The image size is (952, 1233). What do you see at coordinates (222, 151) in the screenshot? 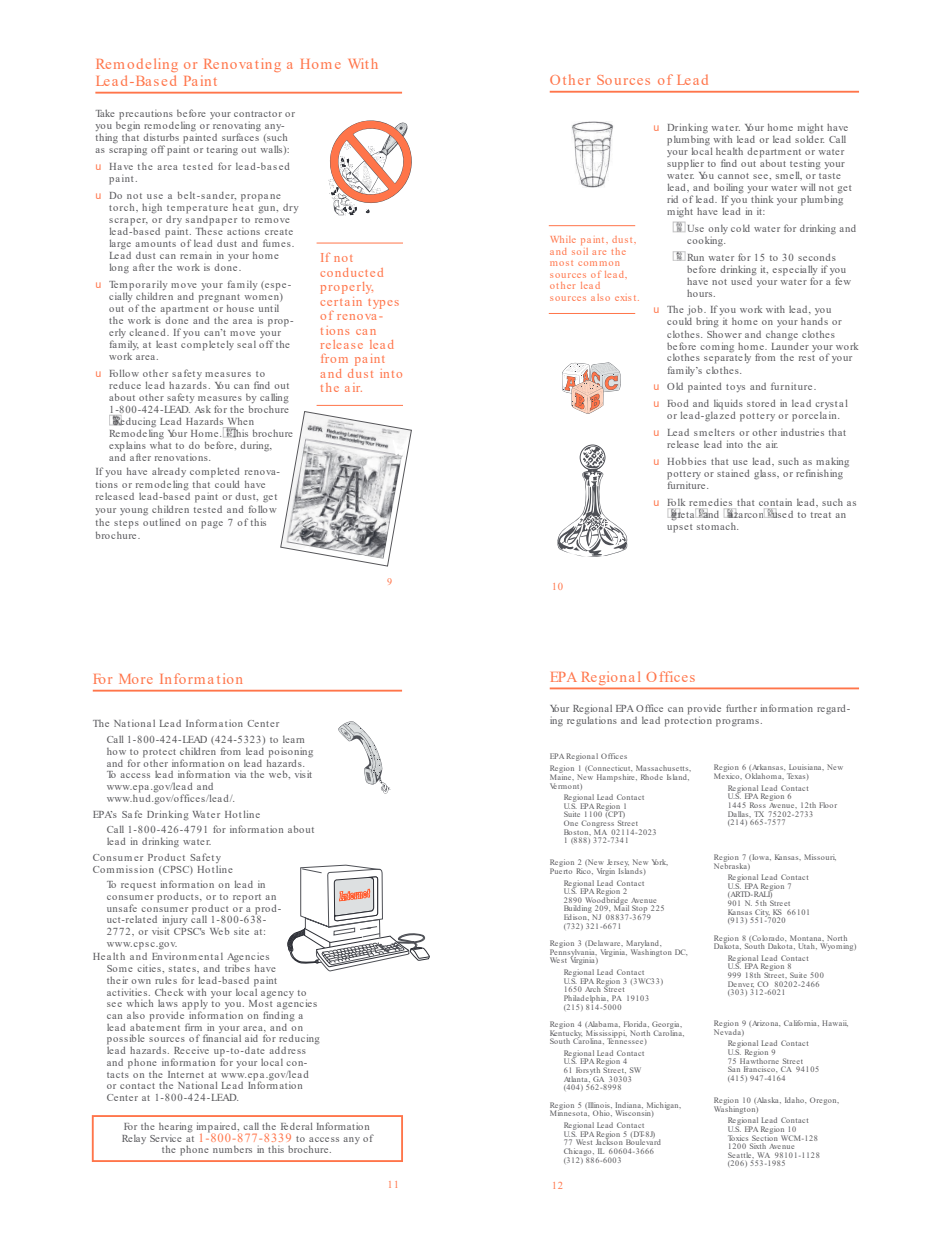
I see `tearing` at bounding box center [222, 151].
